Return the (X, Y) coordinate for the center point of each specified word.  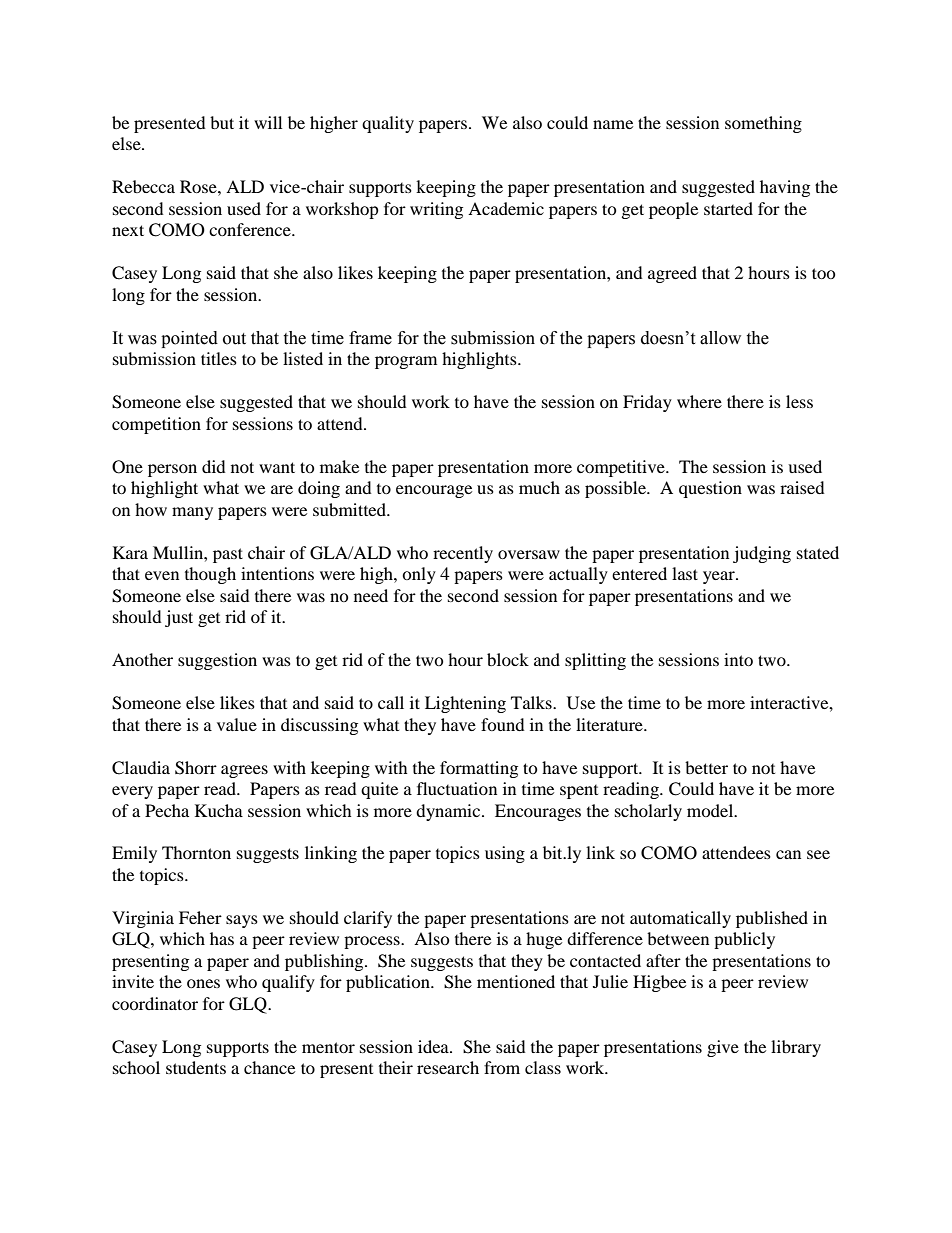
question (710, 489)
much (539, 487)
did (214, 466)
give (723, 1048)
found (503, 724)
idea (434, 1046)
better (706, 767)
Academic (506, 208)
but (222, 122)
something (763, 124)
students (196, 1067)
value (237, 724)
